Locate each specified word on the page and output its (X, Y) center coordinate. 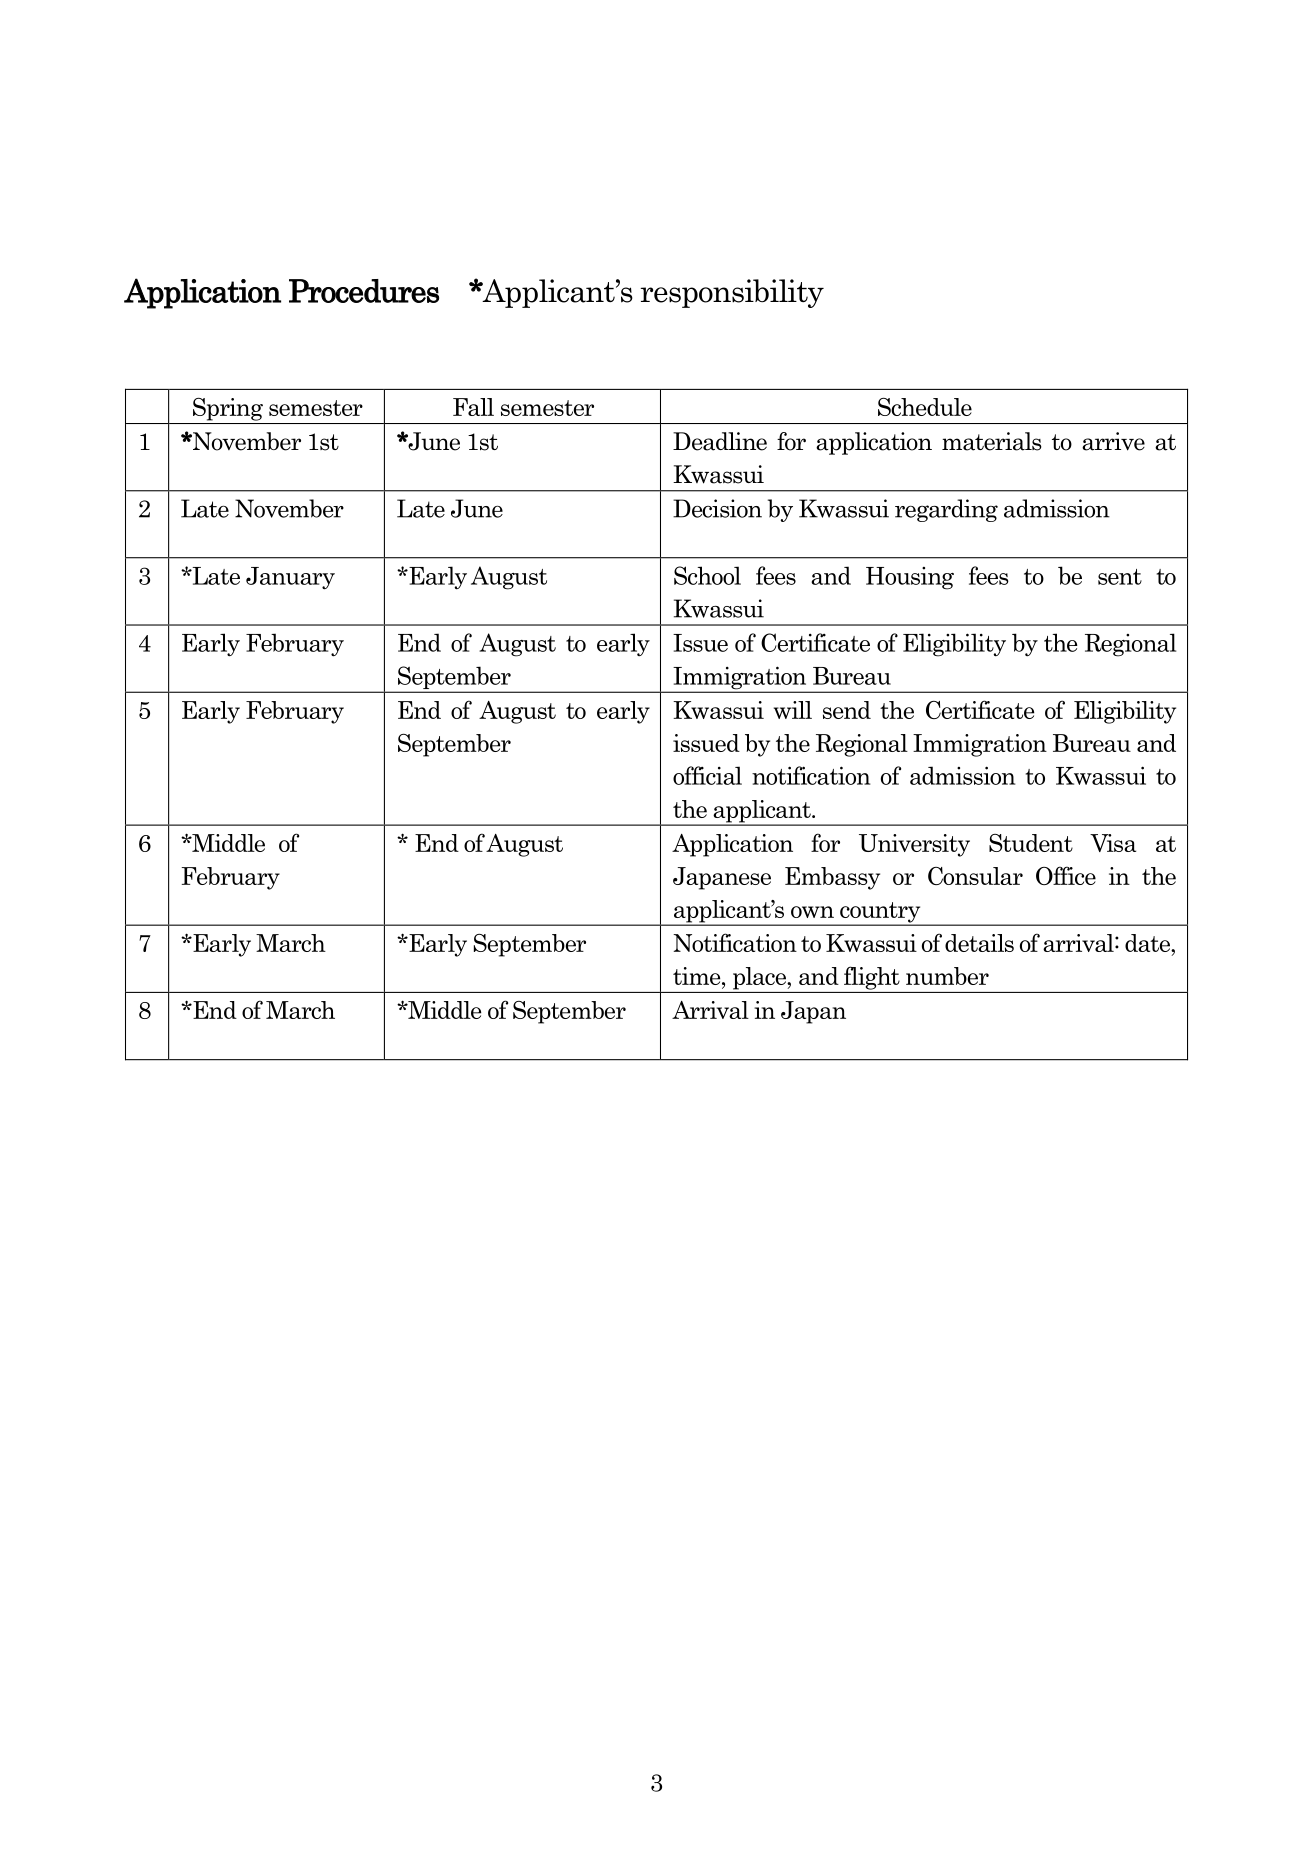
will (793, 710)
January (290, 578)
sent (1120, 577)
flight (872, 978)
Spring (228, 409)
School (707, 575)
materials (992, 441)
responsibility (732, 293)
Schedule (925, 407)
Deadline (720, 441)
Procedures (364, 291)
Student (1031, 843)
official (707, 775)
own (812, 912)
